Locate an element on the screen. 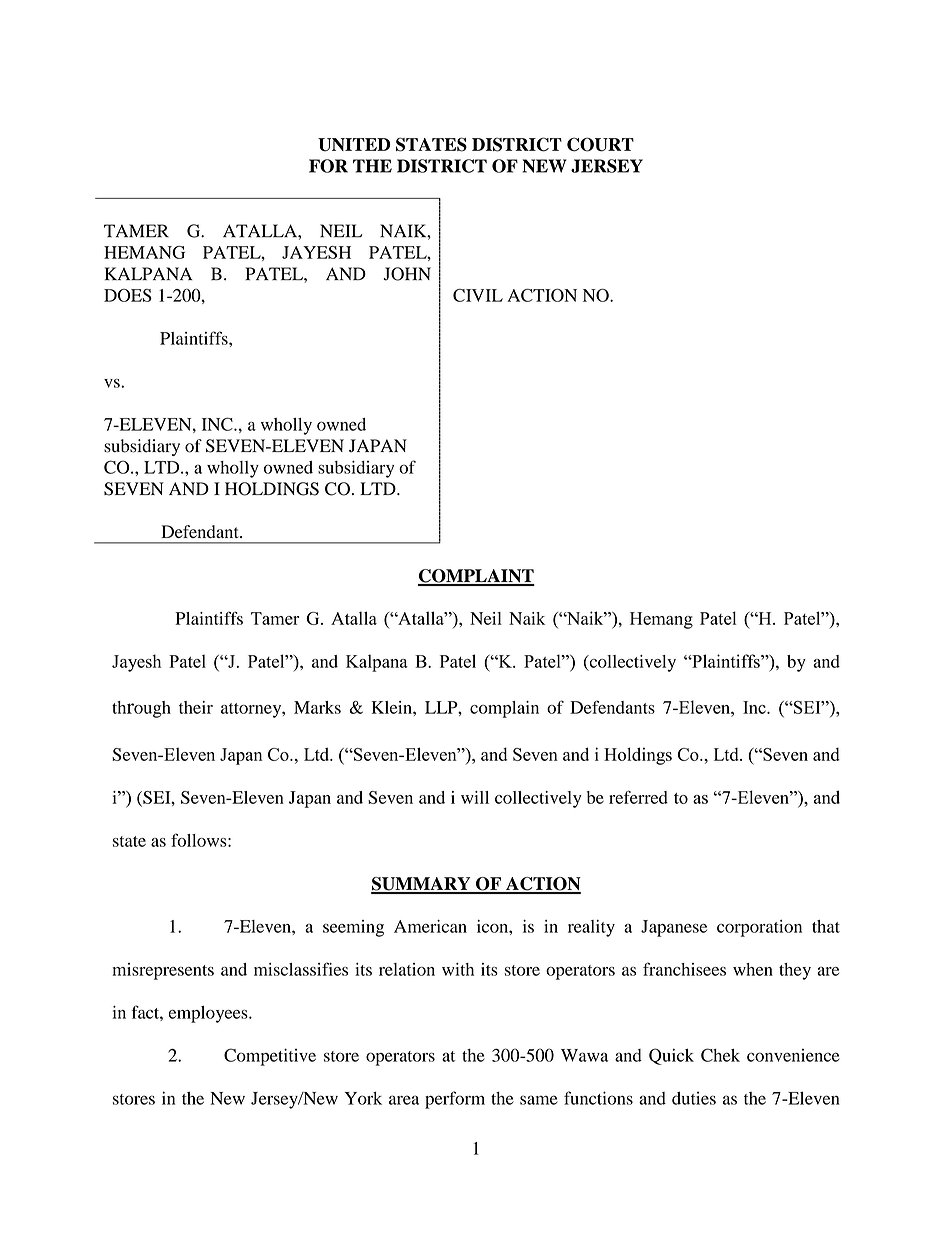 The image size is (952, 1233). UNITED is located at coordinates (354, 145).
